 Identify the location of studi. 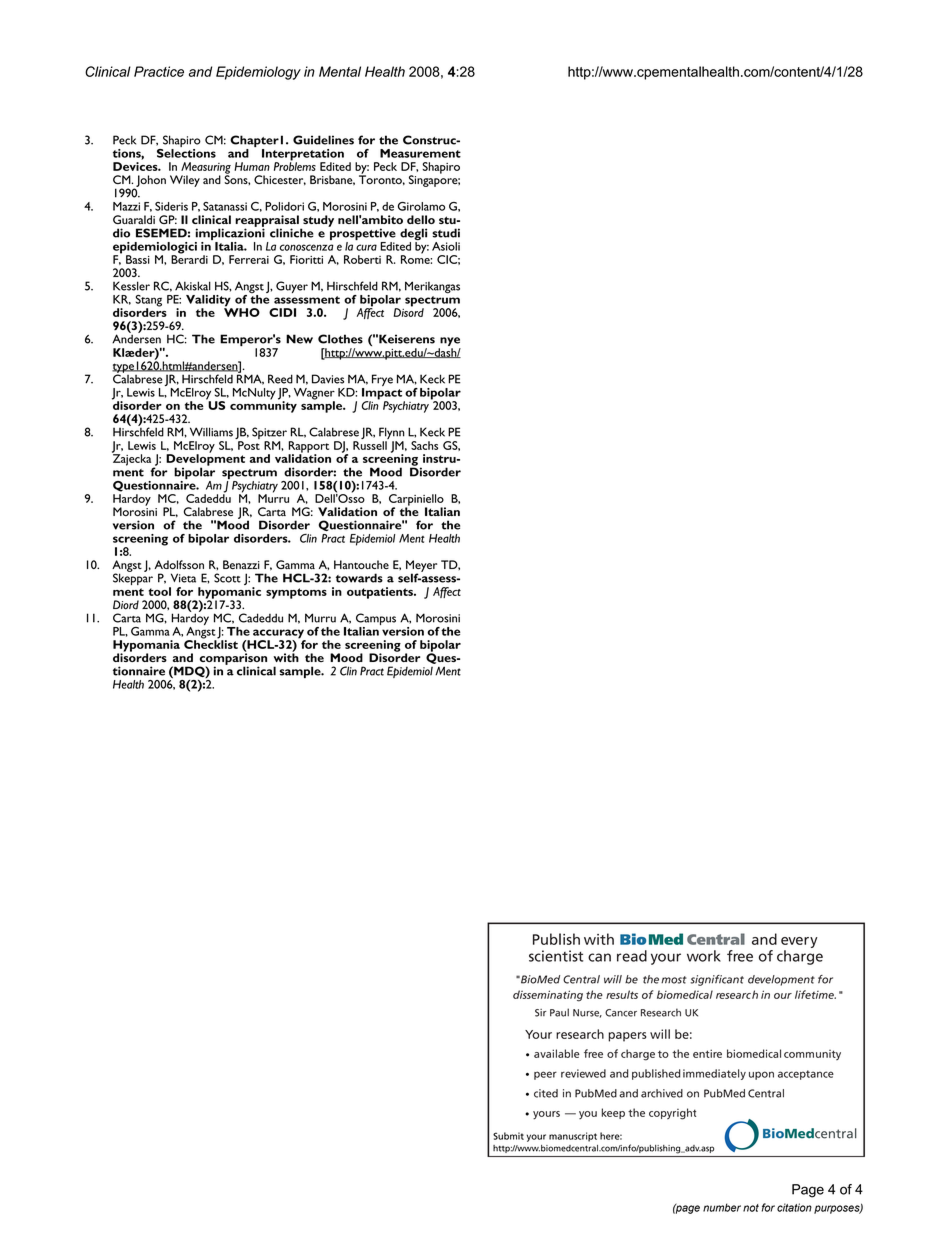
(446, 233).
